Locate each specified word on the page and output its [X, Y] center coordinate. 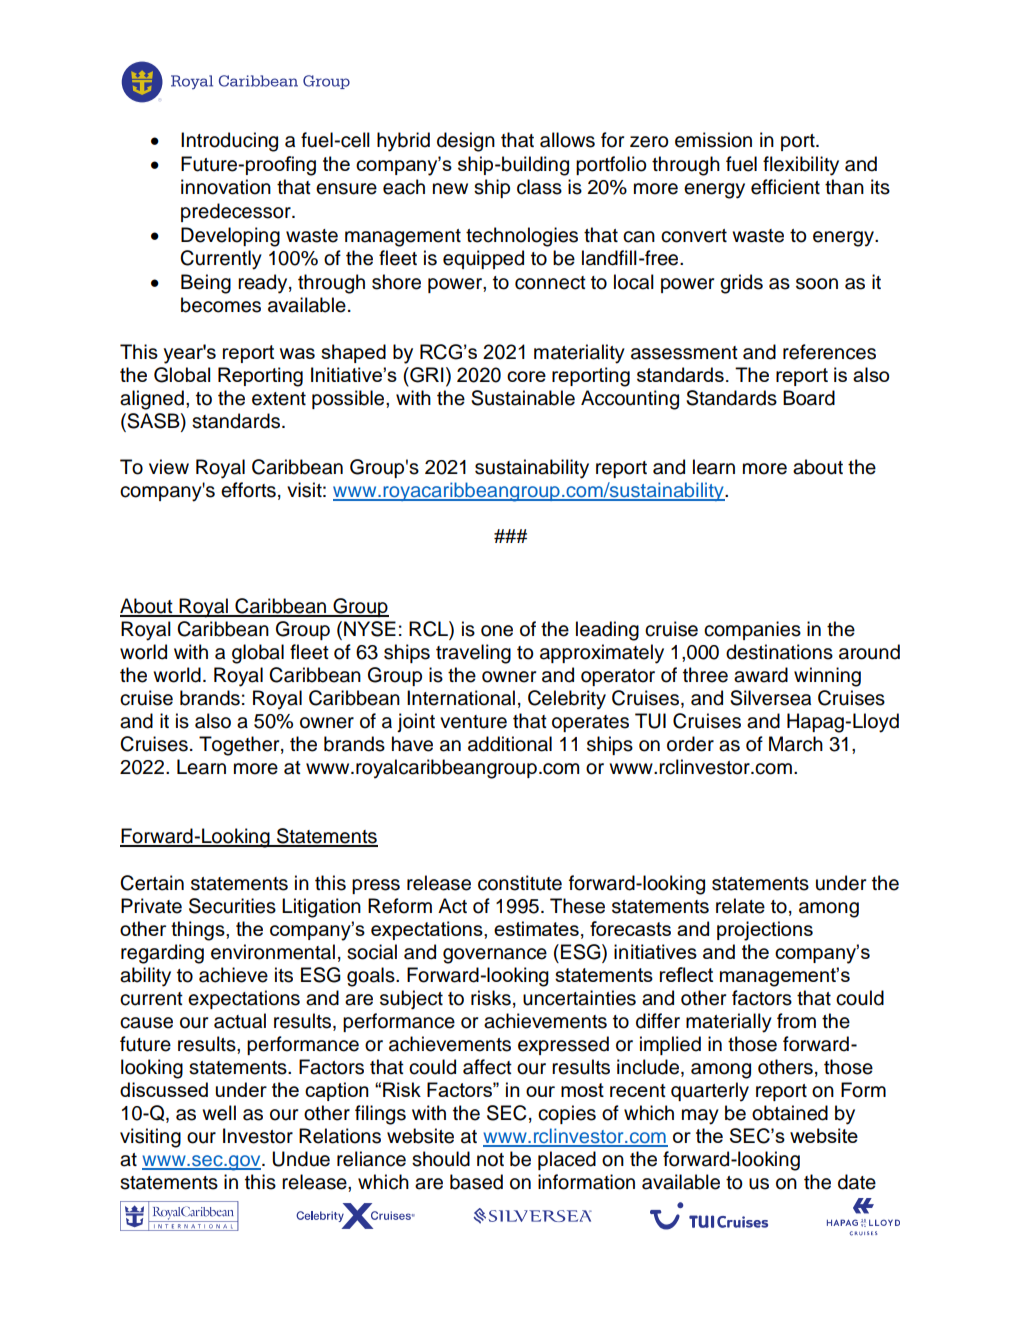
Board [809, 398]
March [796, 744]
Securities [232, 906]
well [219, 1113]
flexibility [801, 166]
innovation [226, 187]
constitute [520, 883]
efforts [248, 490]
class [539, 187]
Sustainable [523, 398]
